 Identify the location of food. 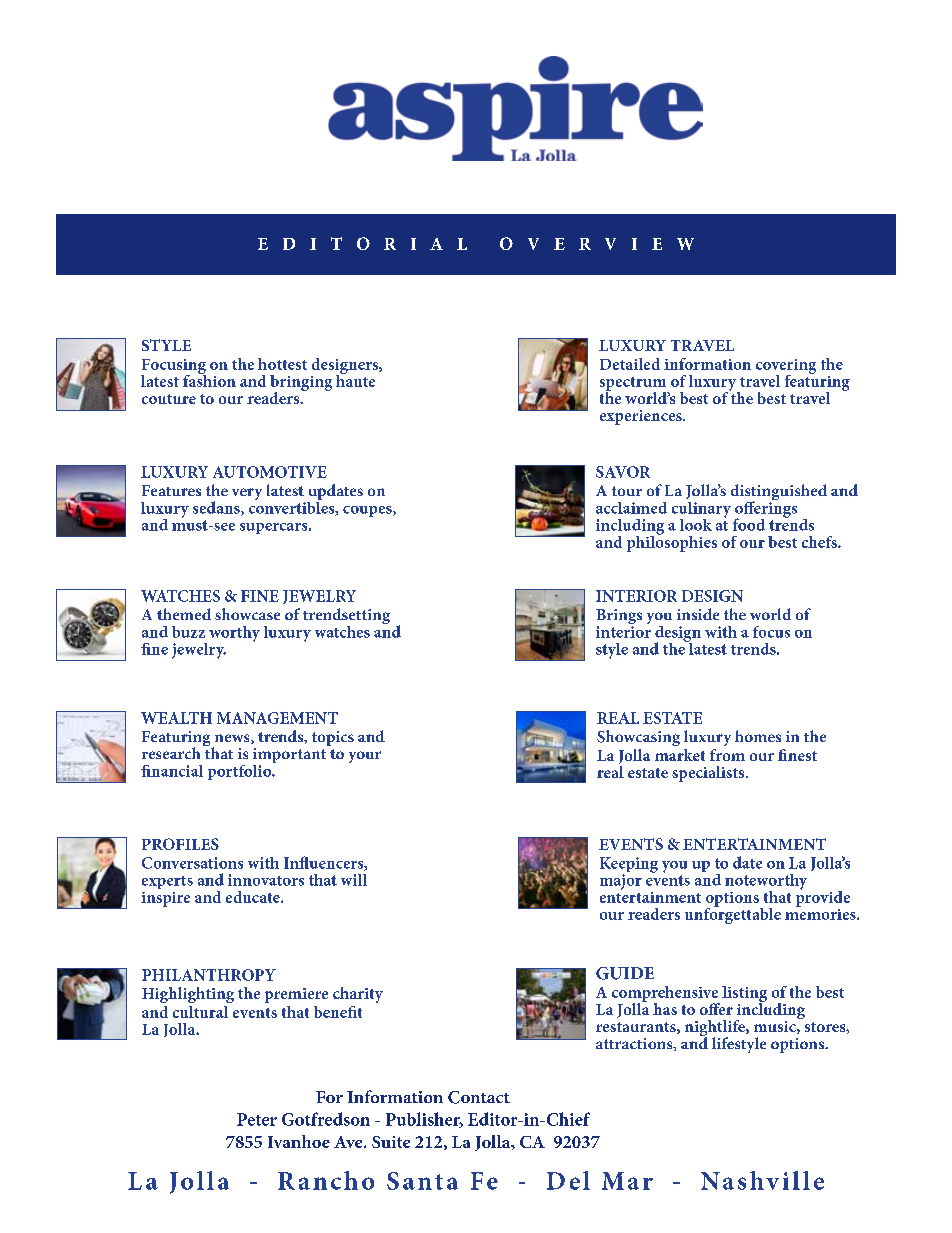
(749, 524).
